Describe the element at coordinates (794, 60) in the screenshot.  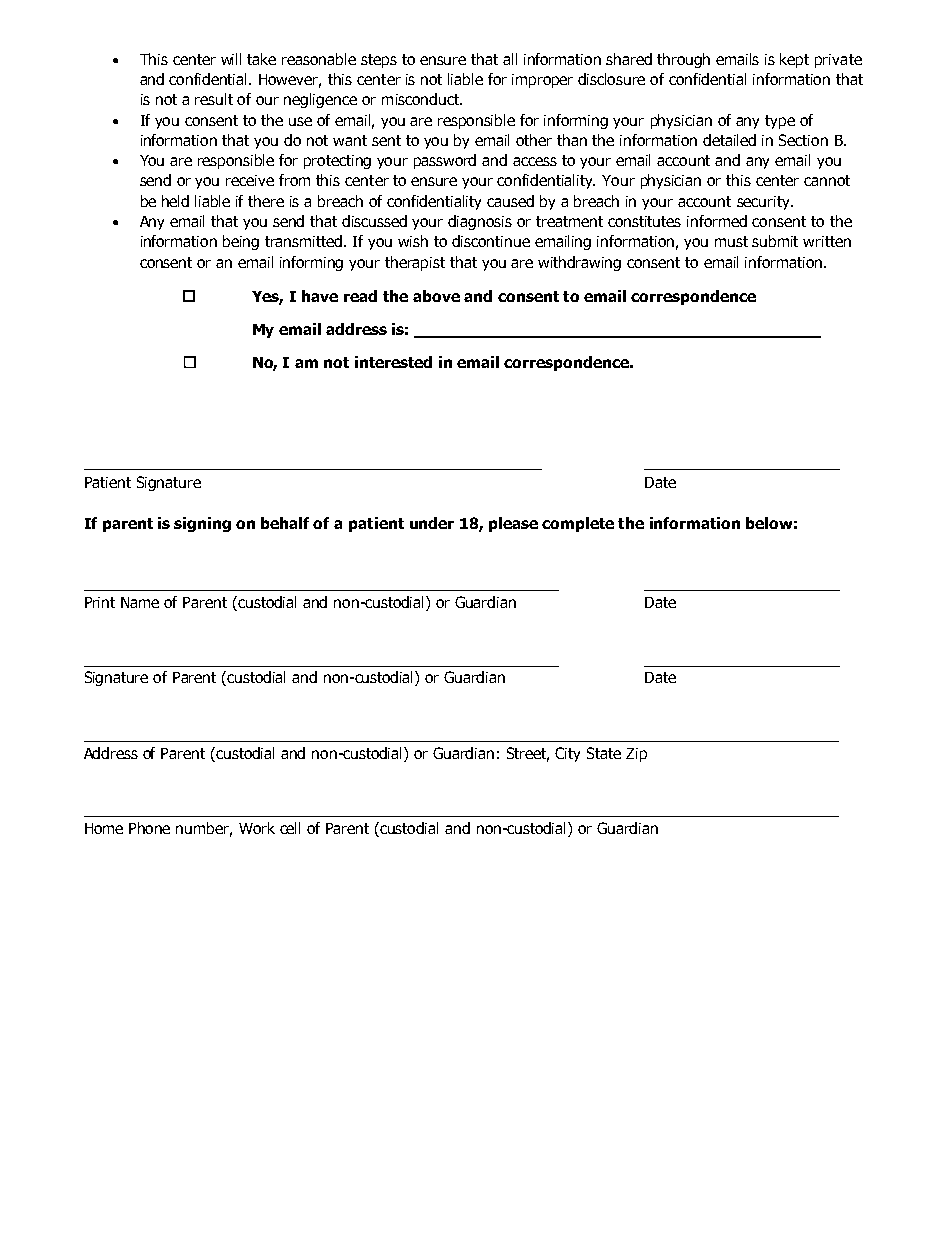
I see `kept` at that location.
